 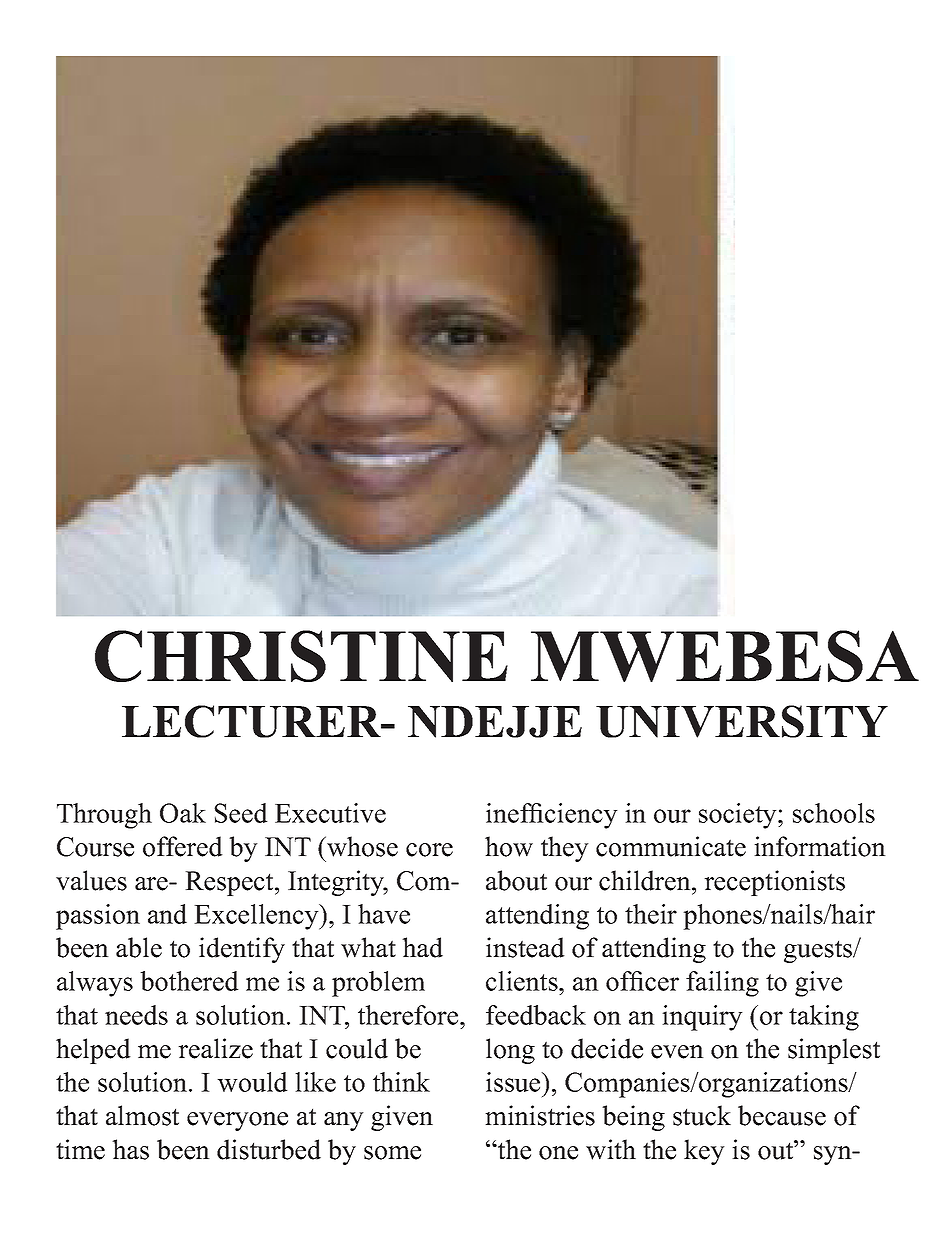 I want to click on Oak, so click(x=183, y=813).
